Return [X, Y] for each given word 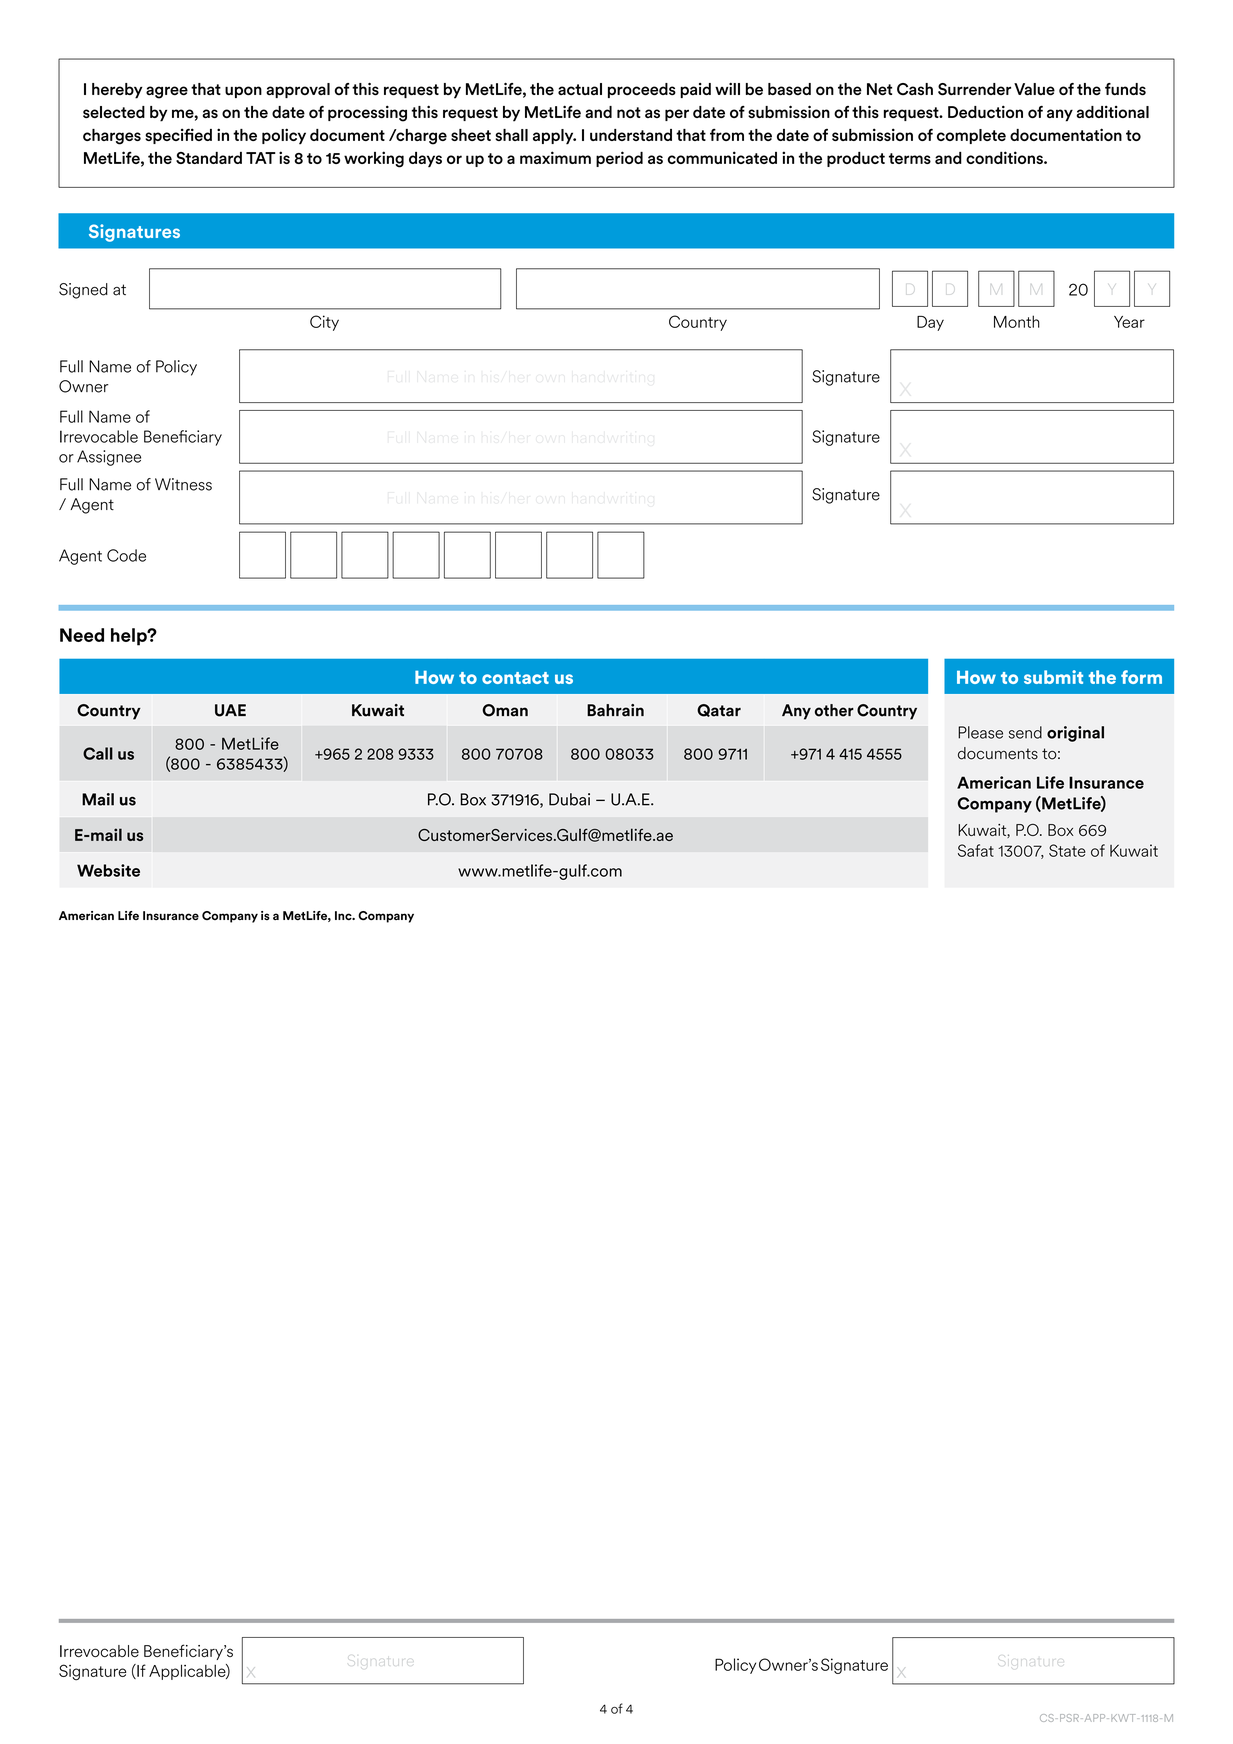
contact [515, 678]
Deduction [985, 111]
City [324, 323]
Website [108, 870]
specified [178, 136]
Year [1129, 322]
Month [1017, 321]
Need [82, 635]
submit [1053, 677]
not [629, 112]
